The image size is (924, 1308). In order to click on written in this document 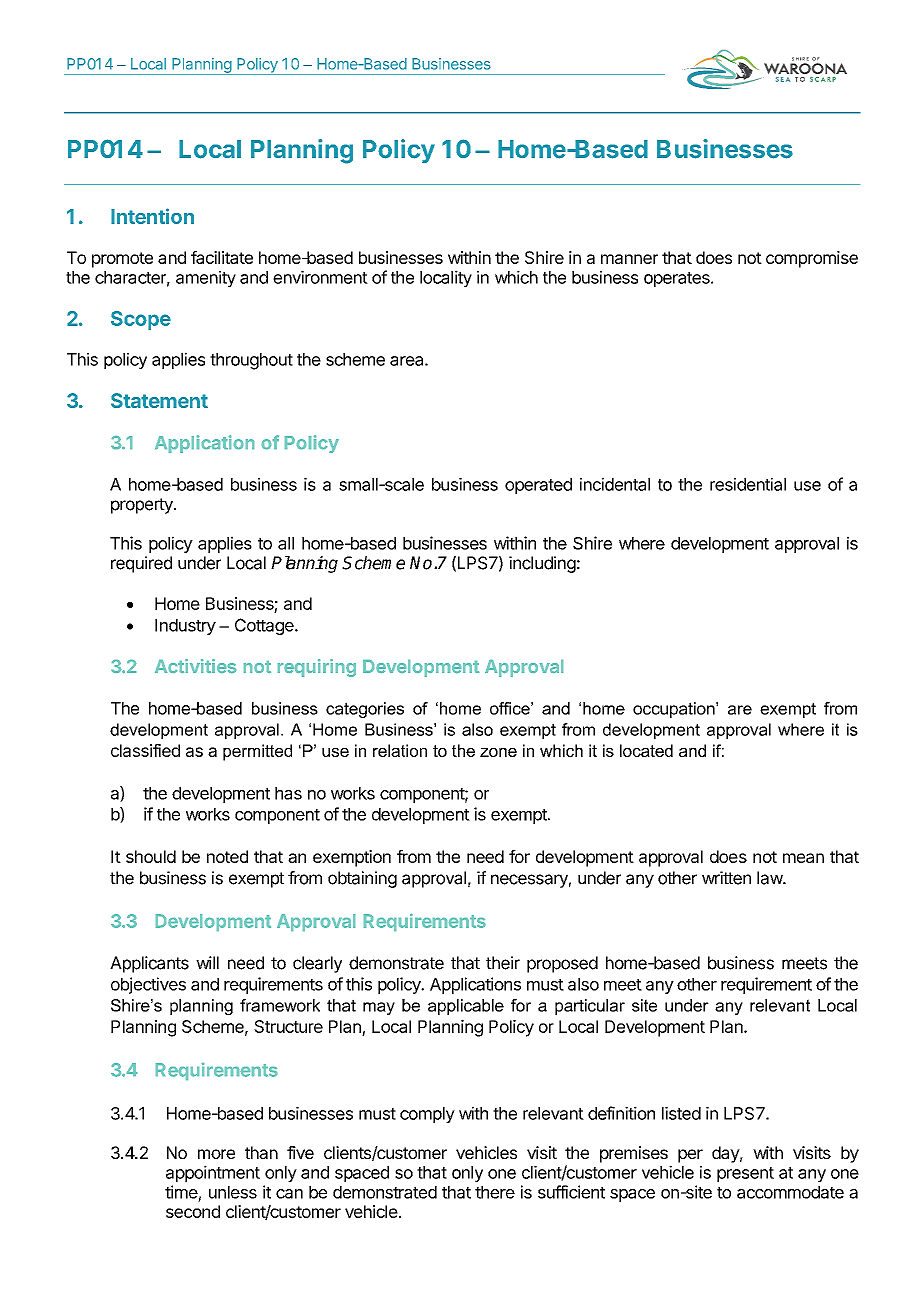, I will do `click(726, 878)`.
